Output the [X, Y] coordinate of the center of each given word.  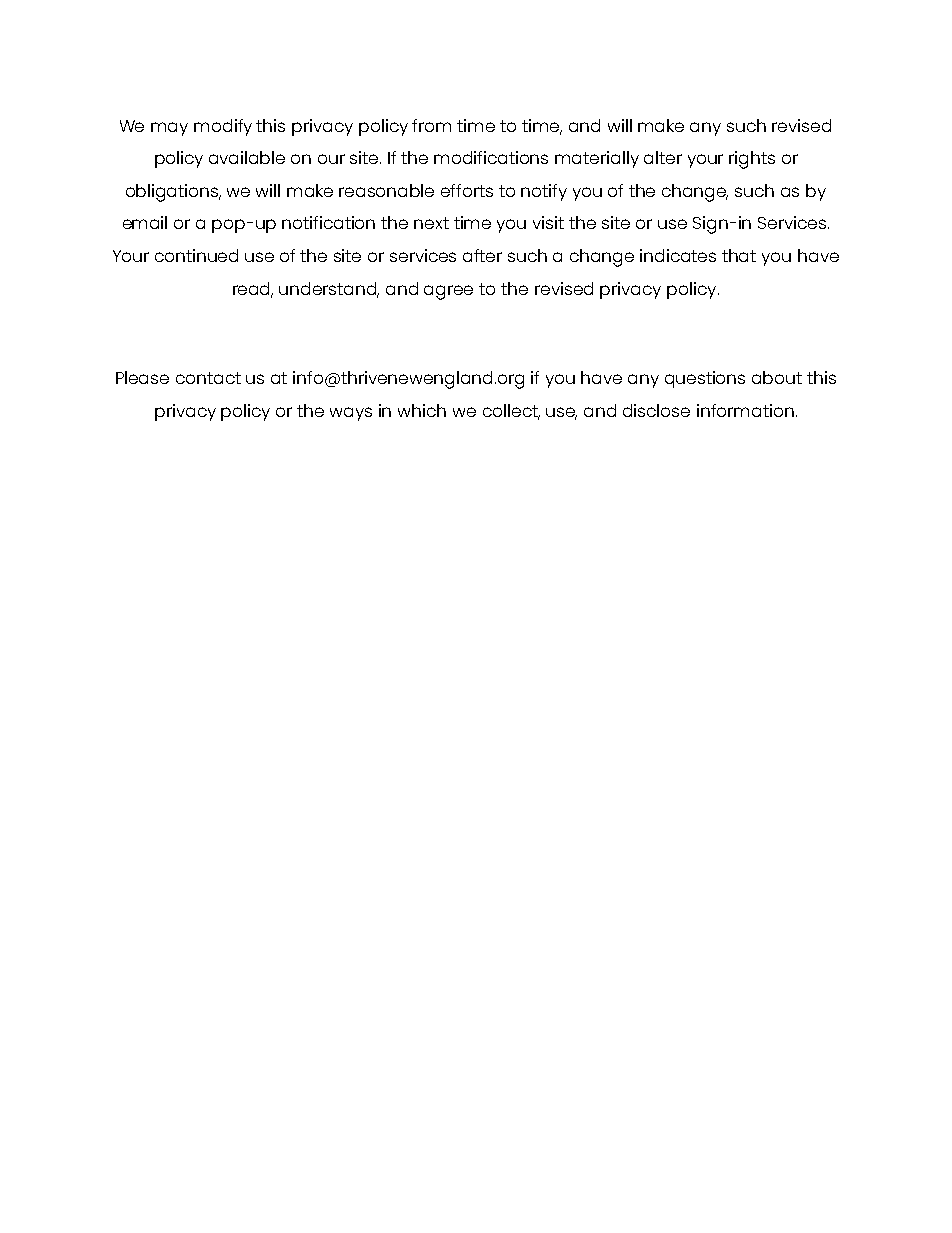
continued [196, 255]
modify [223, 127]
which [422, 410]
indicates [678, 255]
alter [663, 157]
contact [208, 378]
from [431, 125]
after [482, 255]
